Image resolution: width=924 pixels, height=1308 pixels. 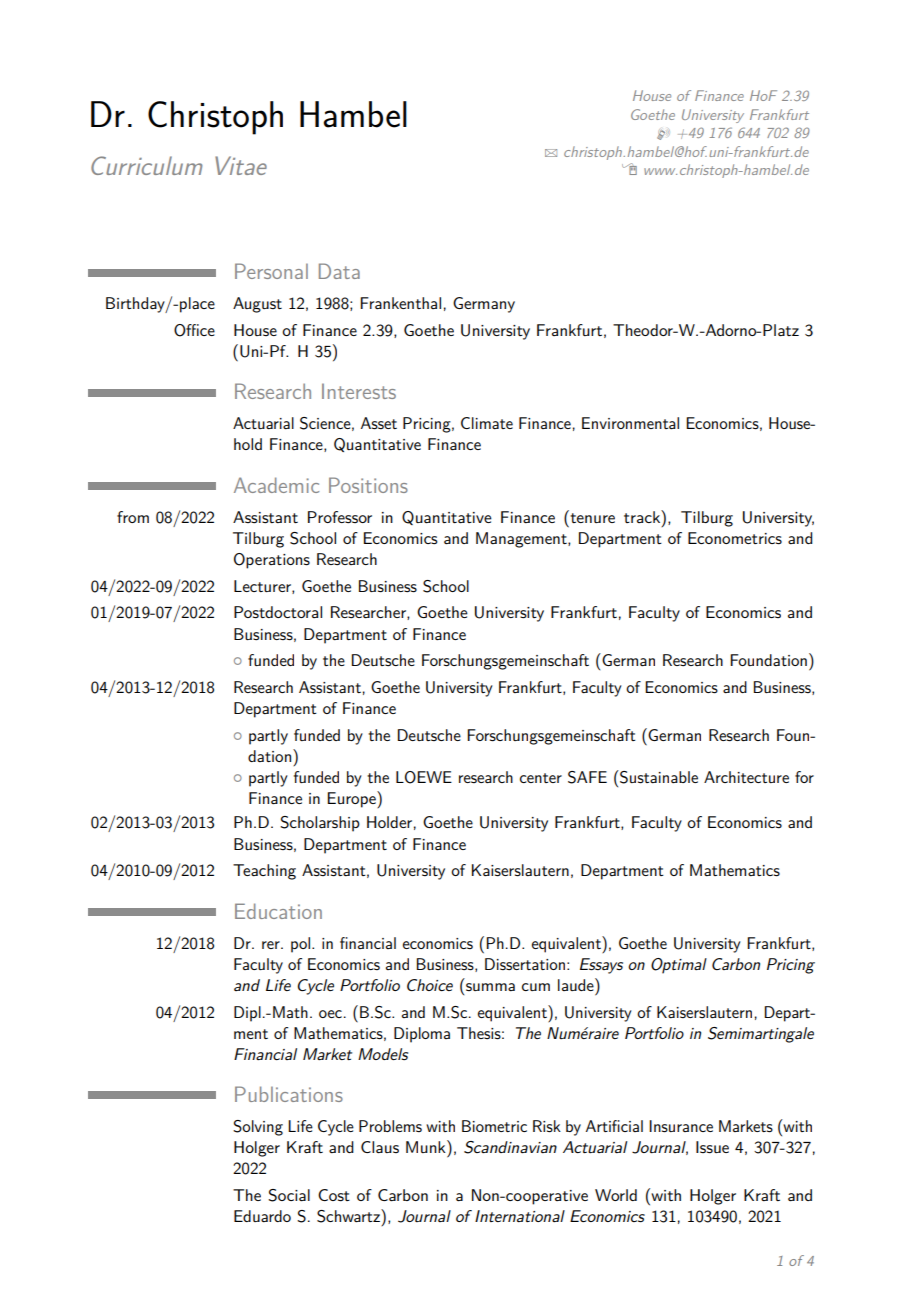 What do you see at coordinates (262, 1216) in the page?
I see `Eduardo` at bounding box center [262, 1216].
